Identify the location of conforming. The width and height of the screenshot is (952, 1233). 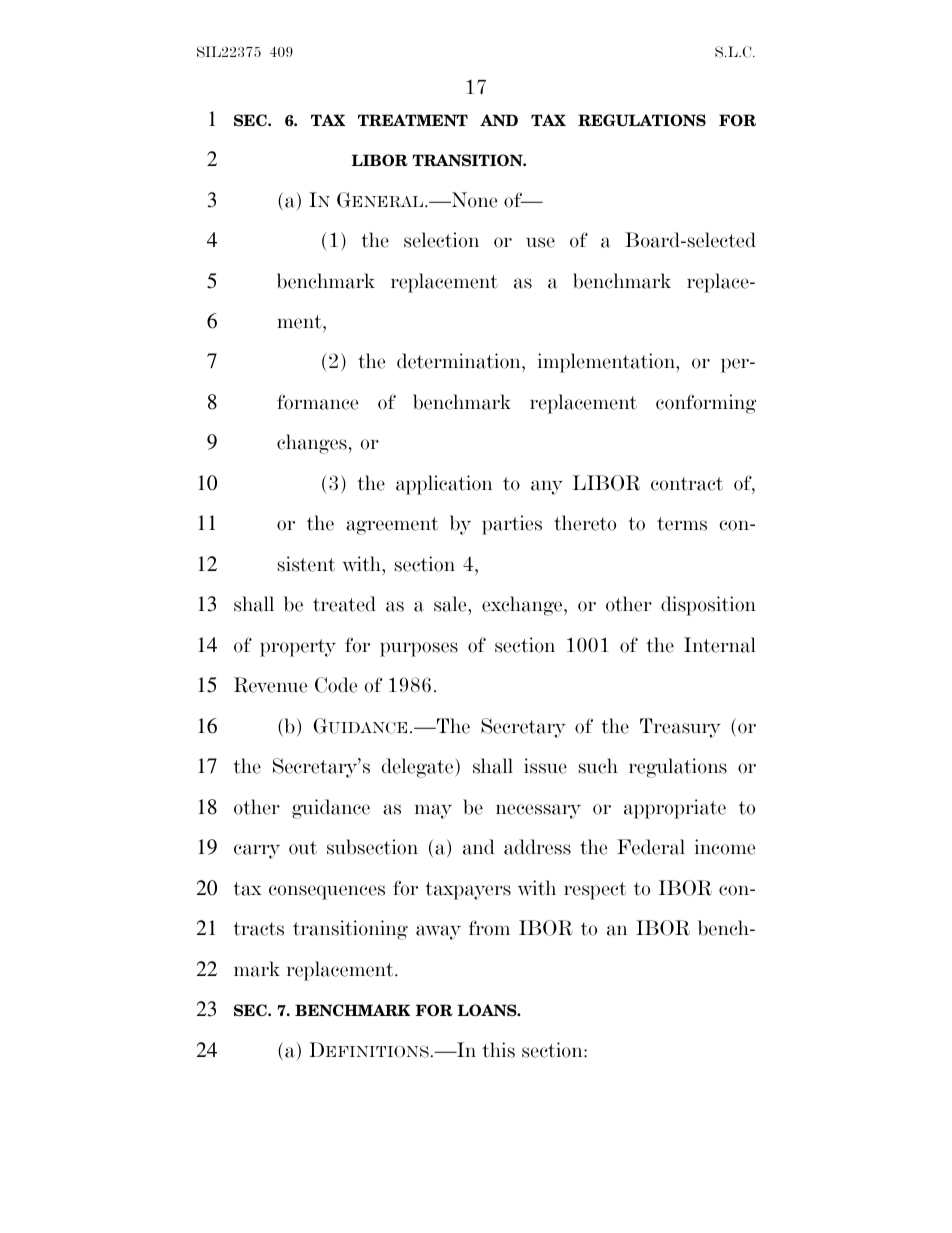
(706, 404).
